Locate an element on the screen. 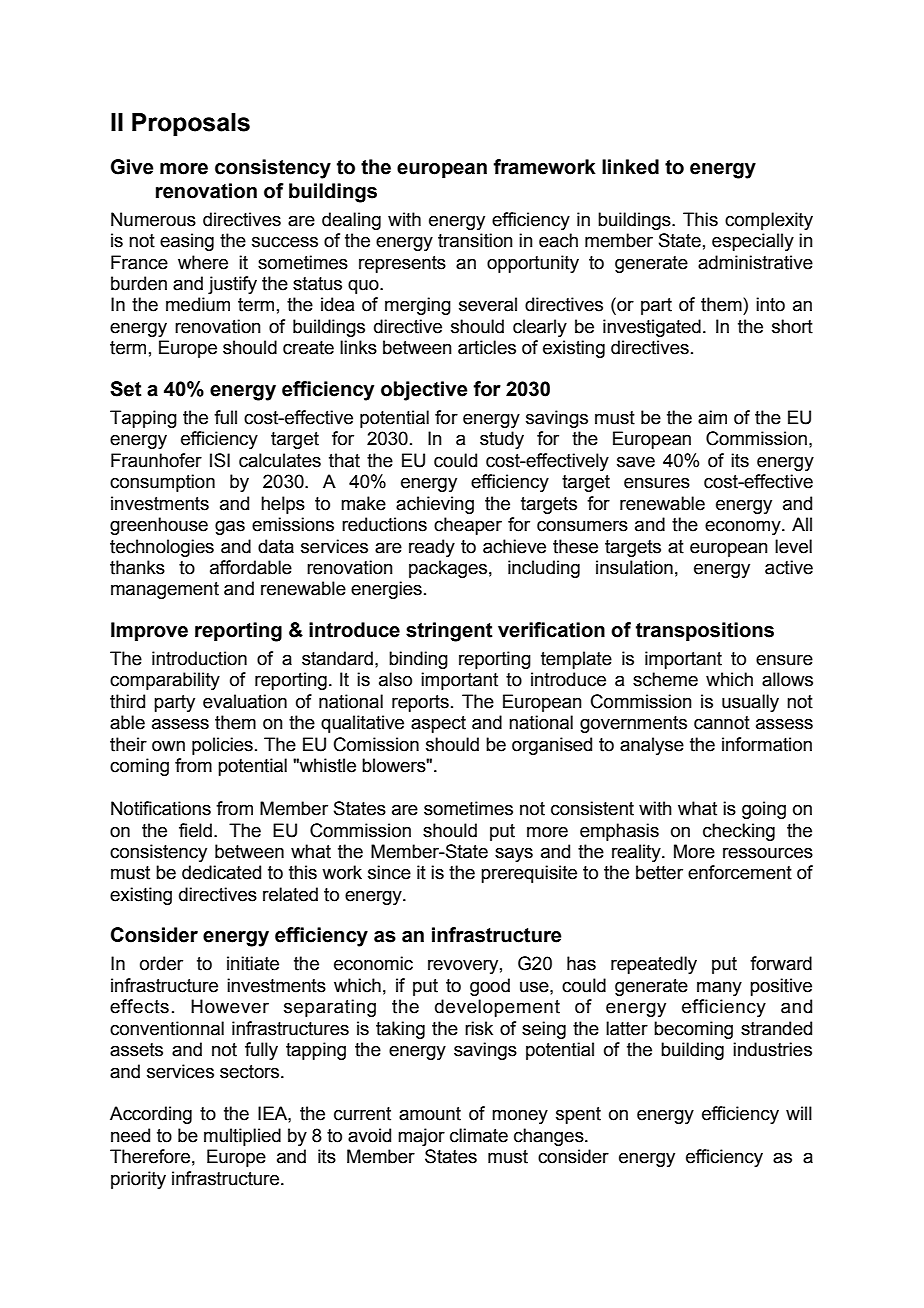  will is located at coordinates (799, 1113).
